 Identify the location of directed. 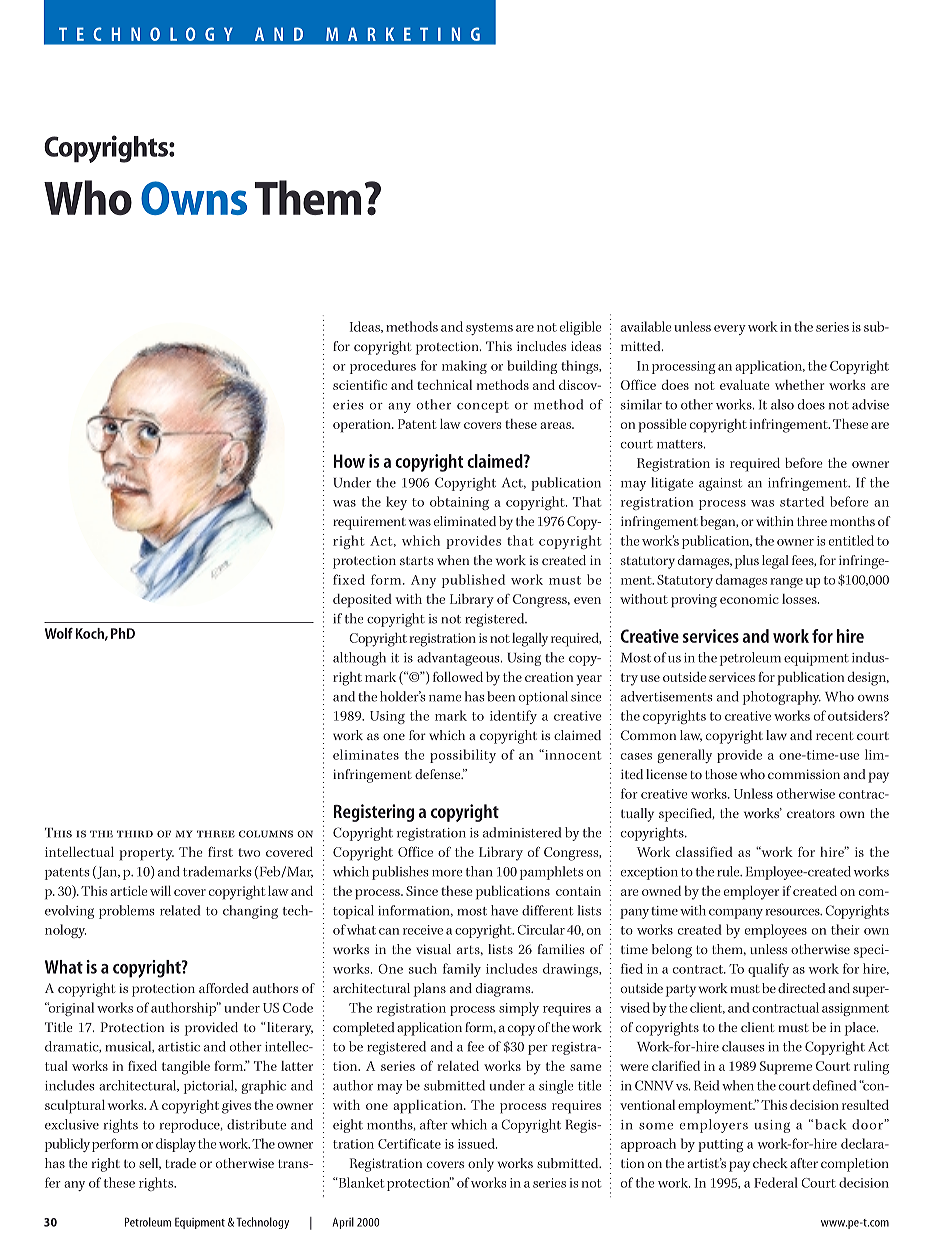
(802, 988).
